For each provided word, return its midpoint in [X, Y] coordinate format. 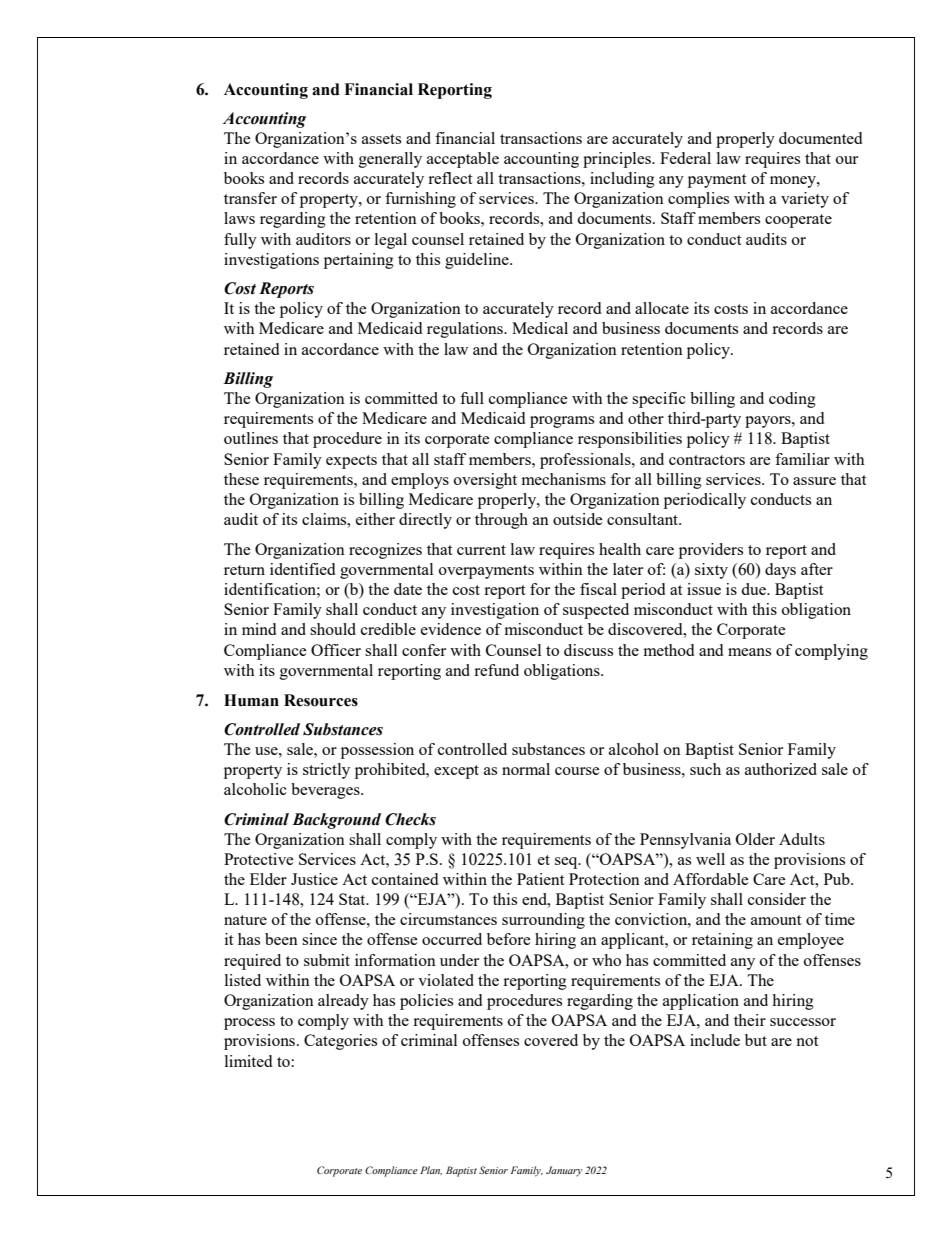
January [564, 1171]
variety [805, 200]
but [756, 1040]
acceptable [463, 160]
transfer [250, 198]
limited [248, 1061]
